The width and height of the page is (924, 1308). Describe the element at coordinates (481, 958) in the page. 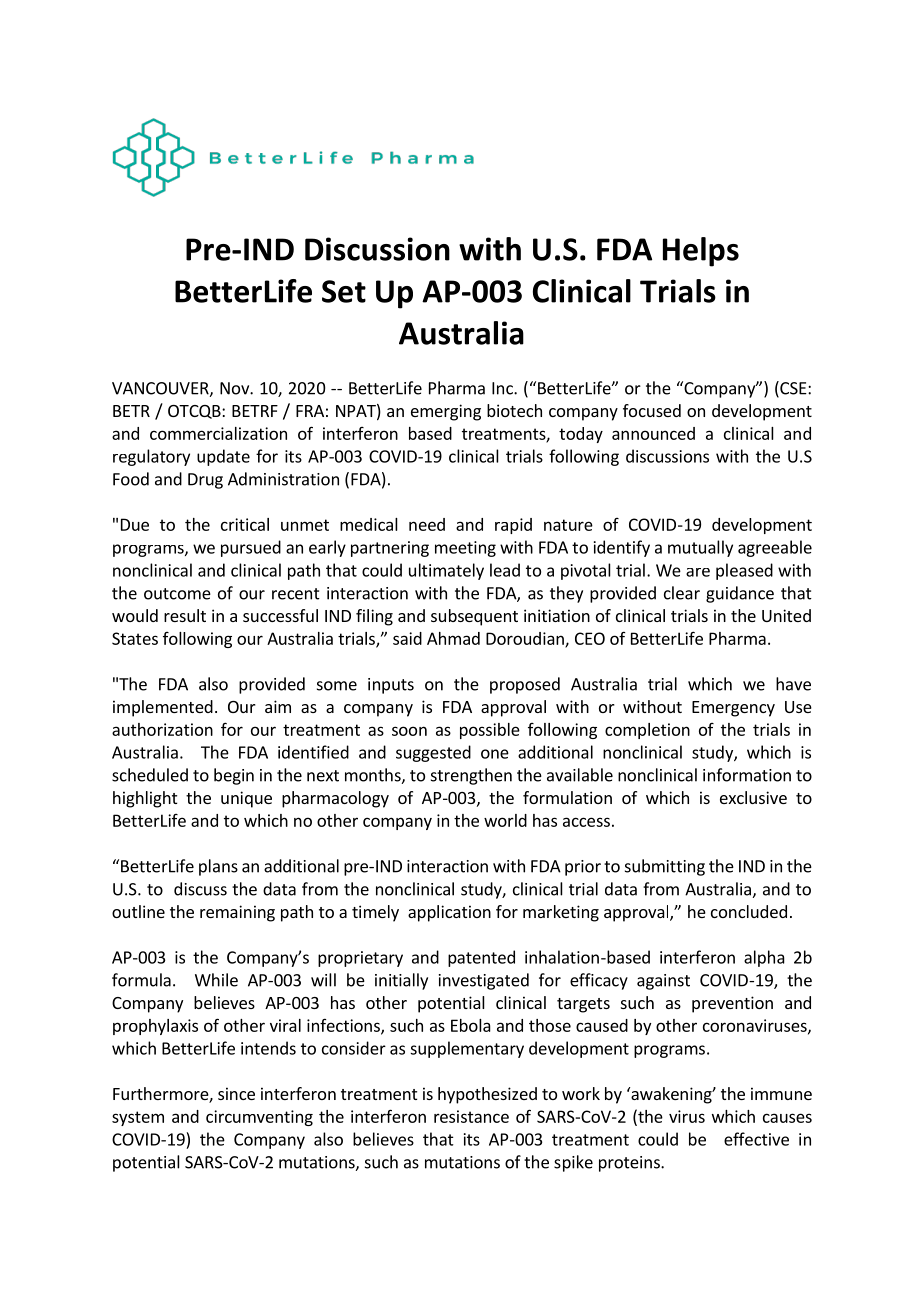

I see `patented` at that location.
